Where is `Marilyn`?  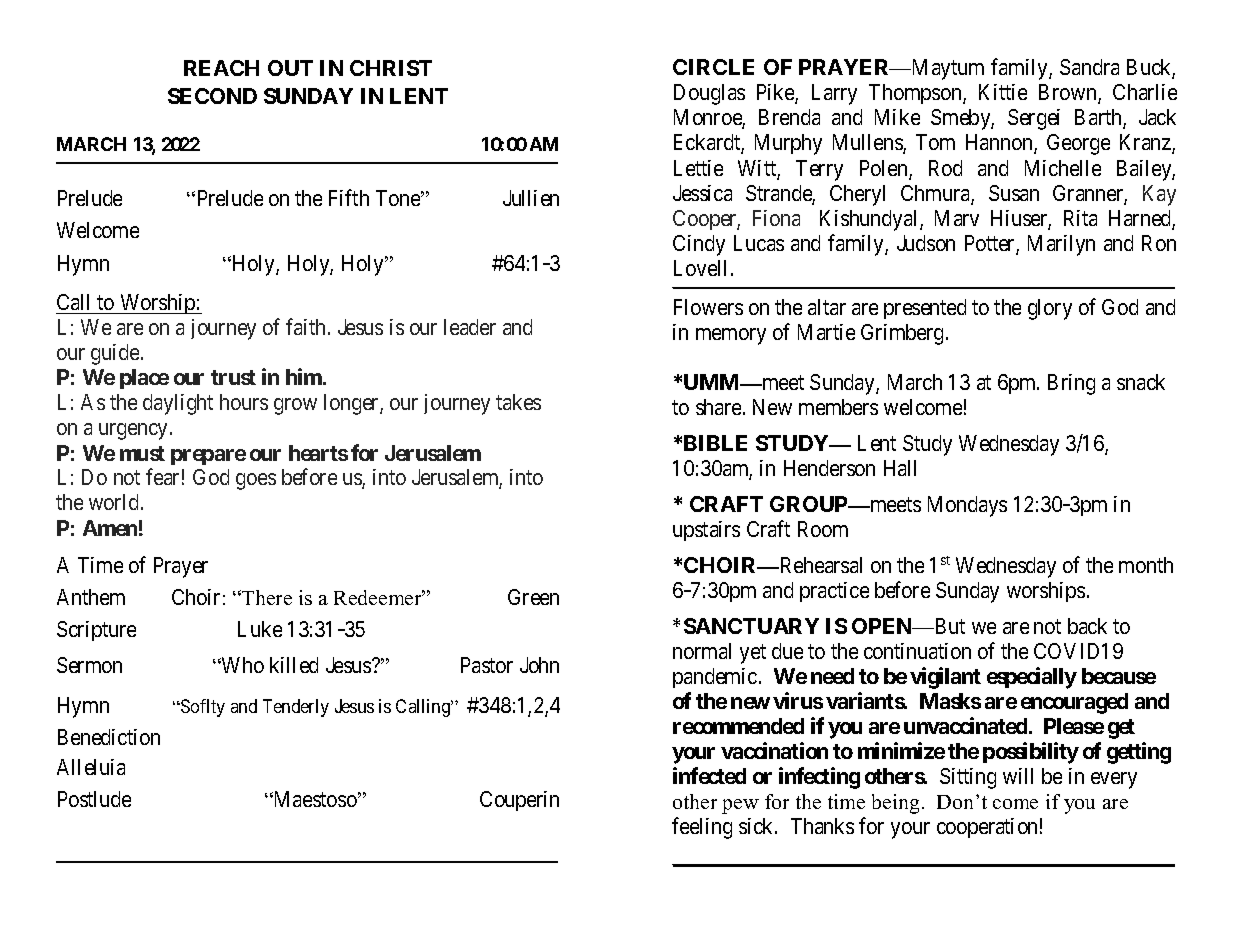
Marilyn is located at coordinates (1061, 245).
